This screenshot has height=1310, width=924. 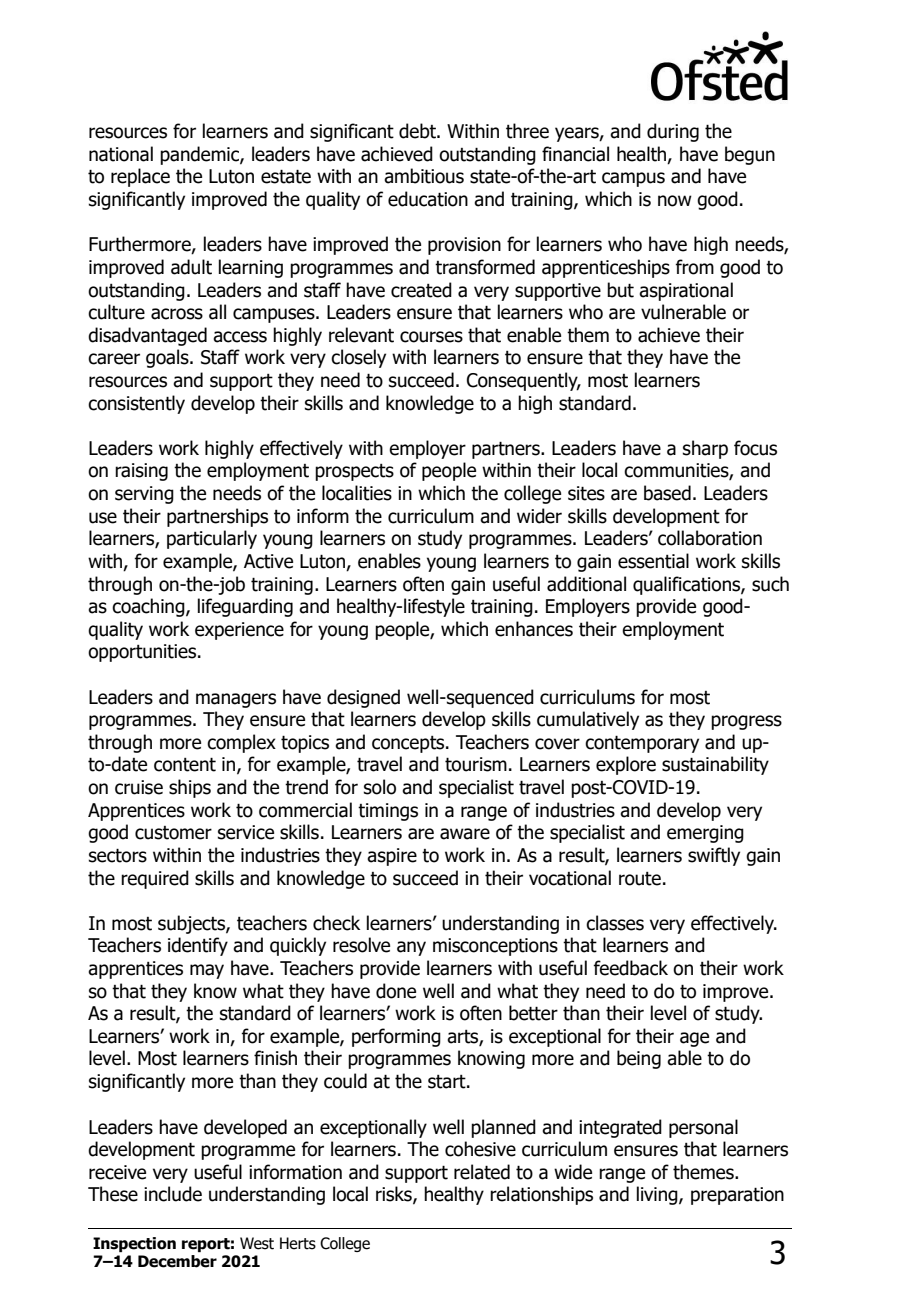 I want to click on required, so click(x=155, y=879).
